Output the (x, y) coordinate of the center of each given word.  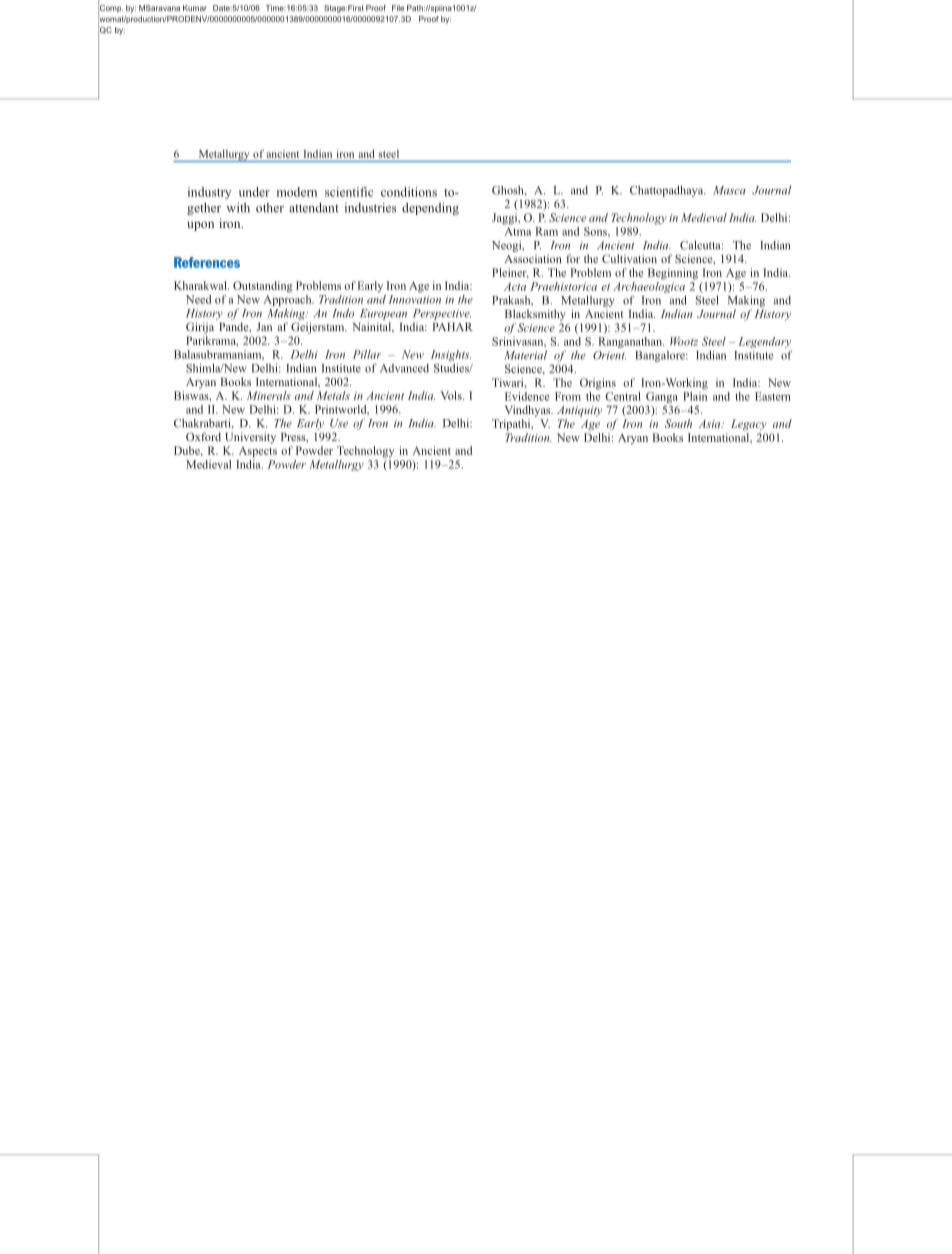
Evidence (527, 396)
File (398, 8)
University (250, 438)
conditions (409, 192)
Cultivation (629, 258)
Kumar (195, 8)
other (270, 208)
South (678, 423)
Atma (517, 231)
